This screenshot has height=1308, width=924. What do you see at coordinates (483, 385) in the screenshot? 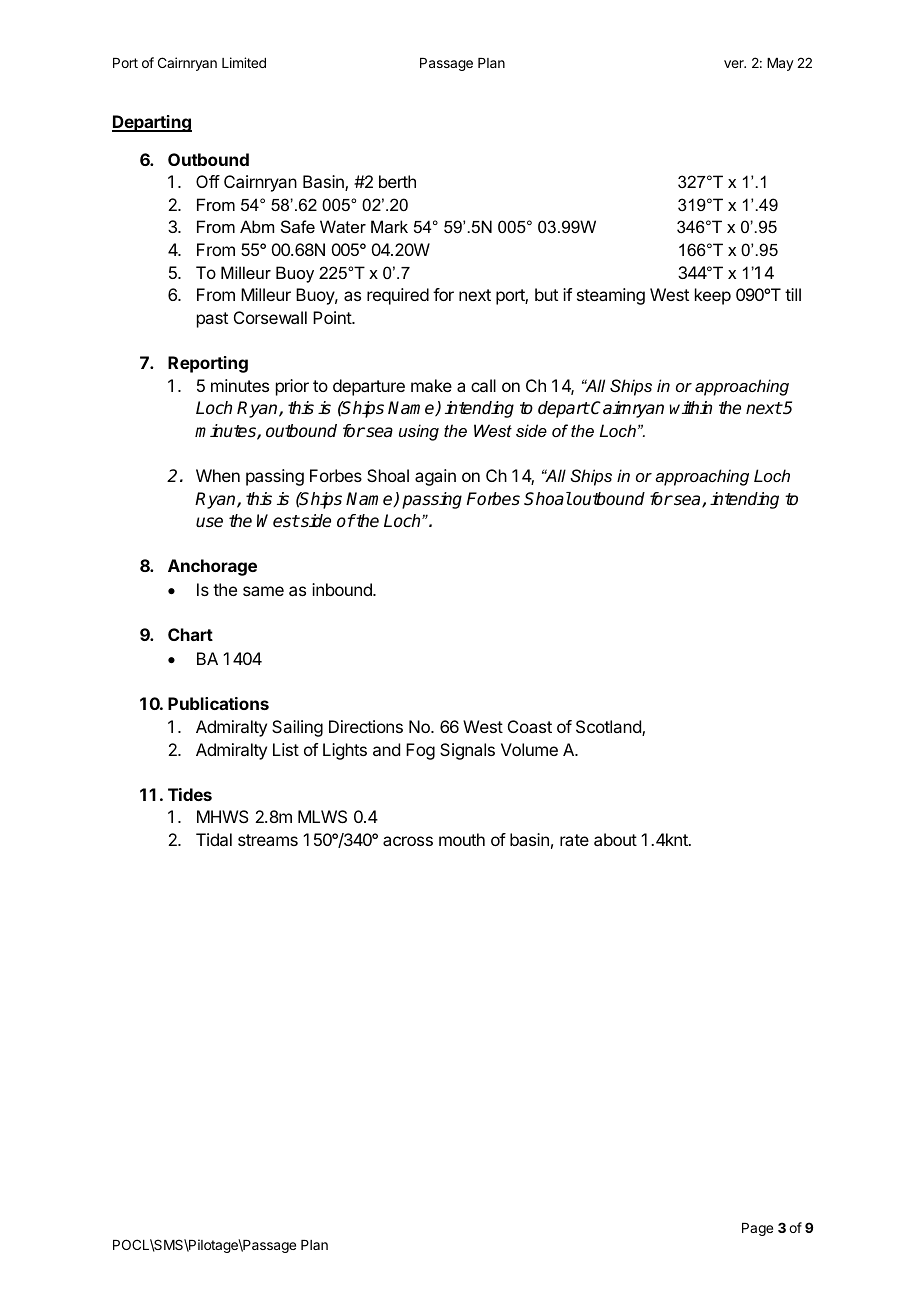
I see `call` at bounding box center [483, 385].
